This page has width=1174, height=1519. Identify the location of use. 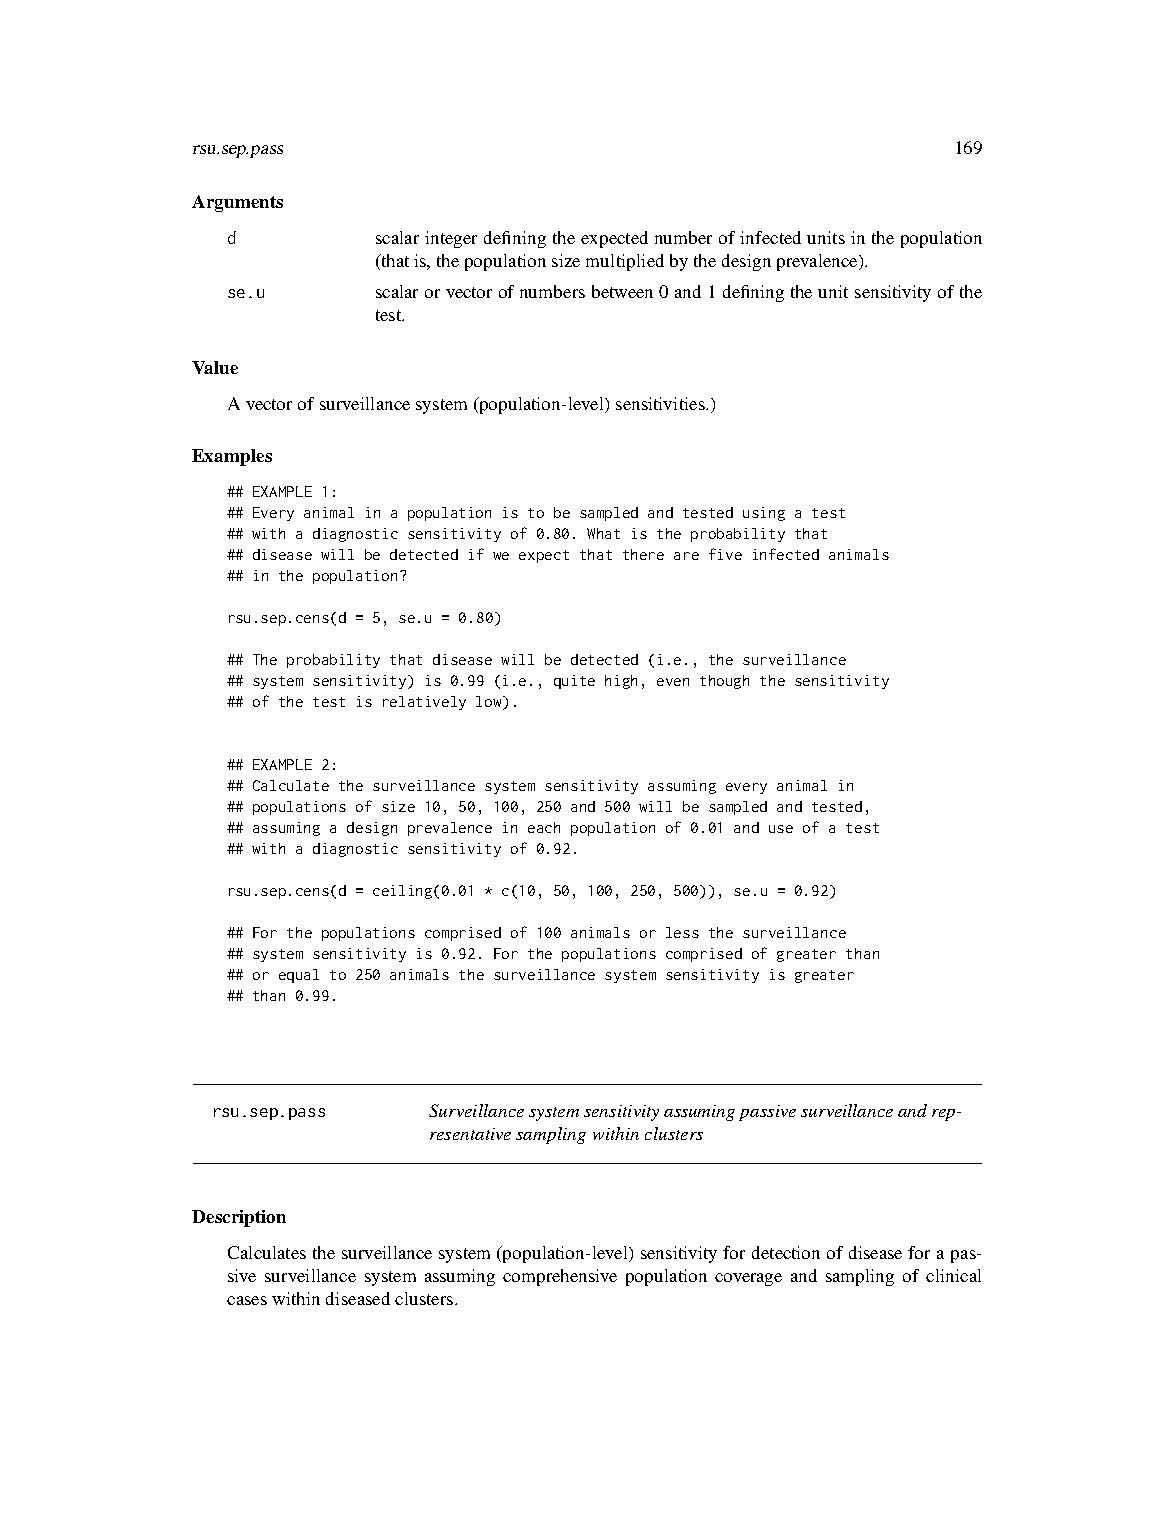
(781, 829).
